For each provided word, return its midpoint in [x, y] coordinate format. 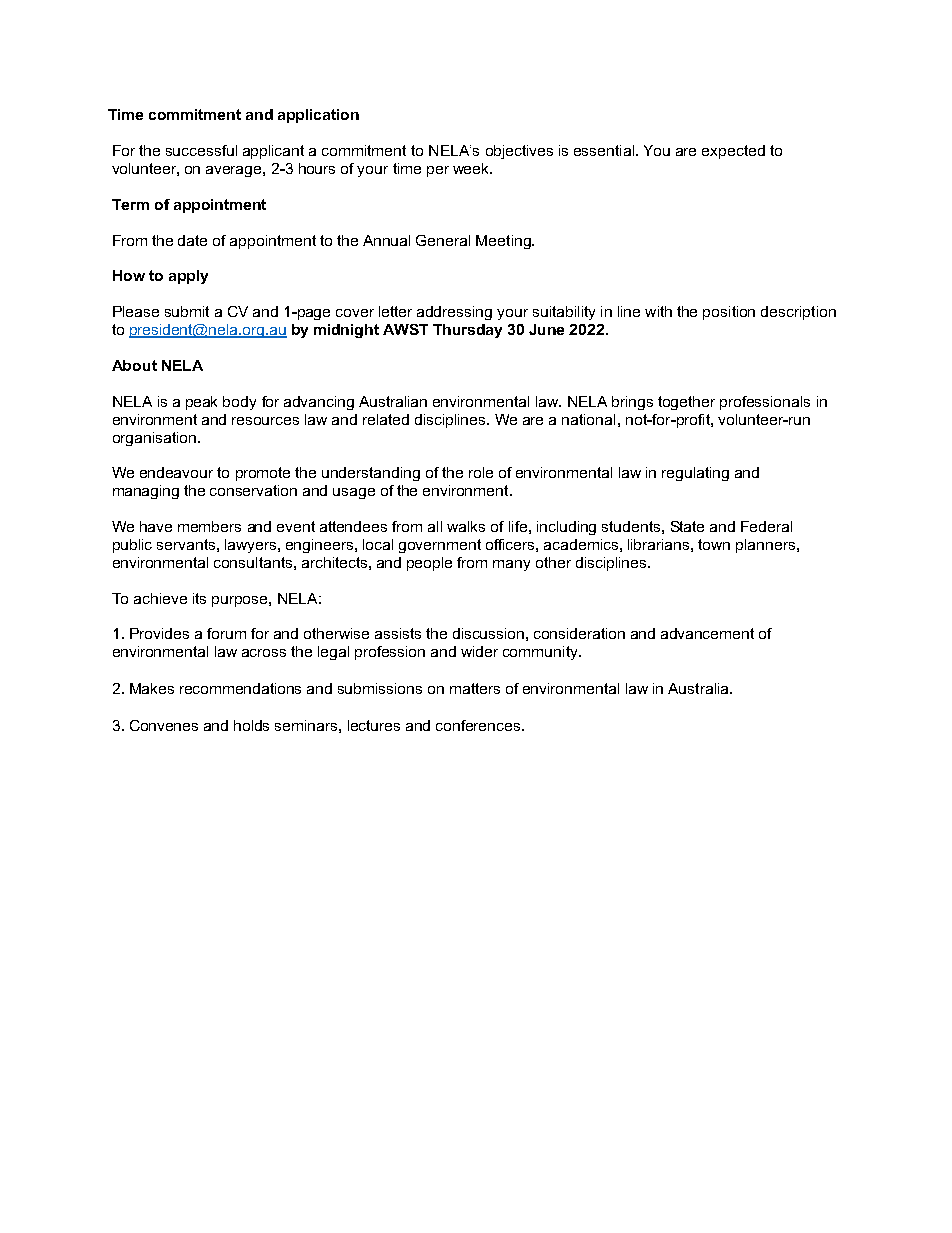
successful [201, 150]
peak [201, 403]
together [686, 403]
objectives [519, 152]
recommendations [240, 688]
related [386, 419]
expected [733, 152]
